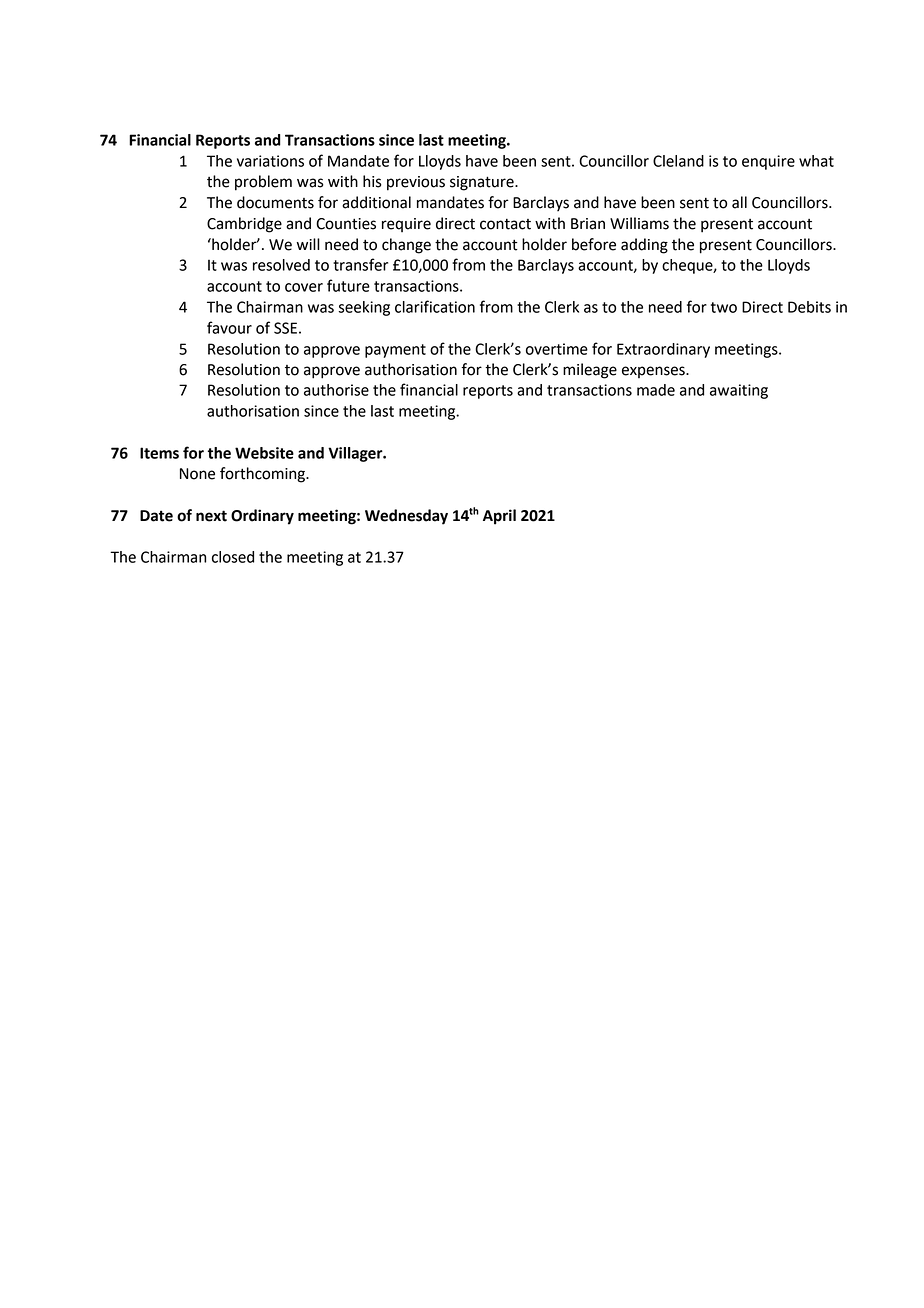 The width and height of the image is (924, 1308). What do you see at coordinates (406, 246) in the image?
I see `change` at bounding box center [406, 246].
